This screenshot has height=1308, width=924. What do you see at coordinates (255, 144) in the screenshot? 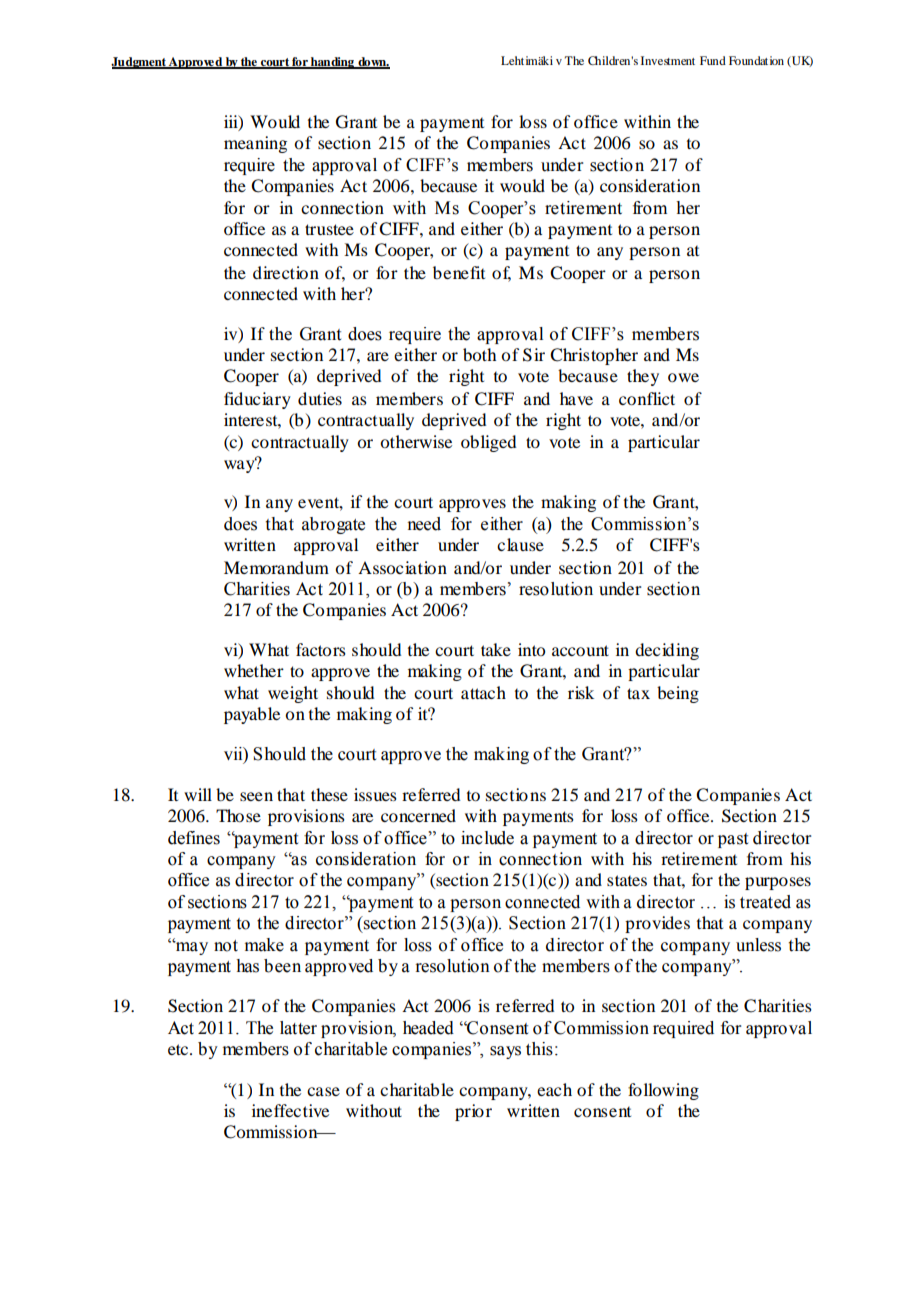
I see `meaning` at bounding box center [255, 144].
